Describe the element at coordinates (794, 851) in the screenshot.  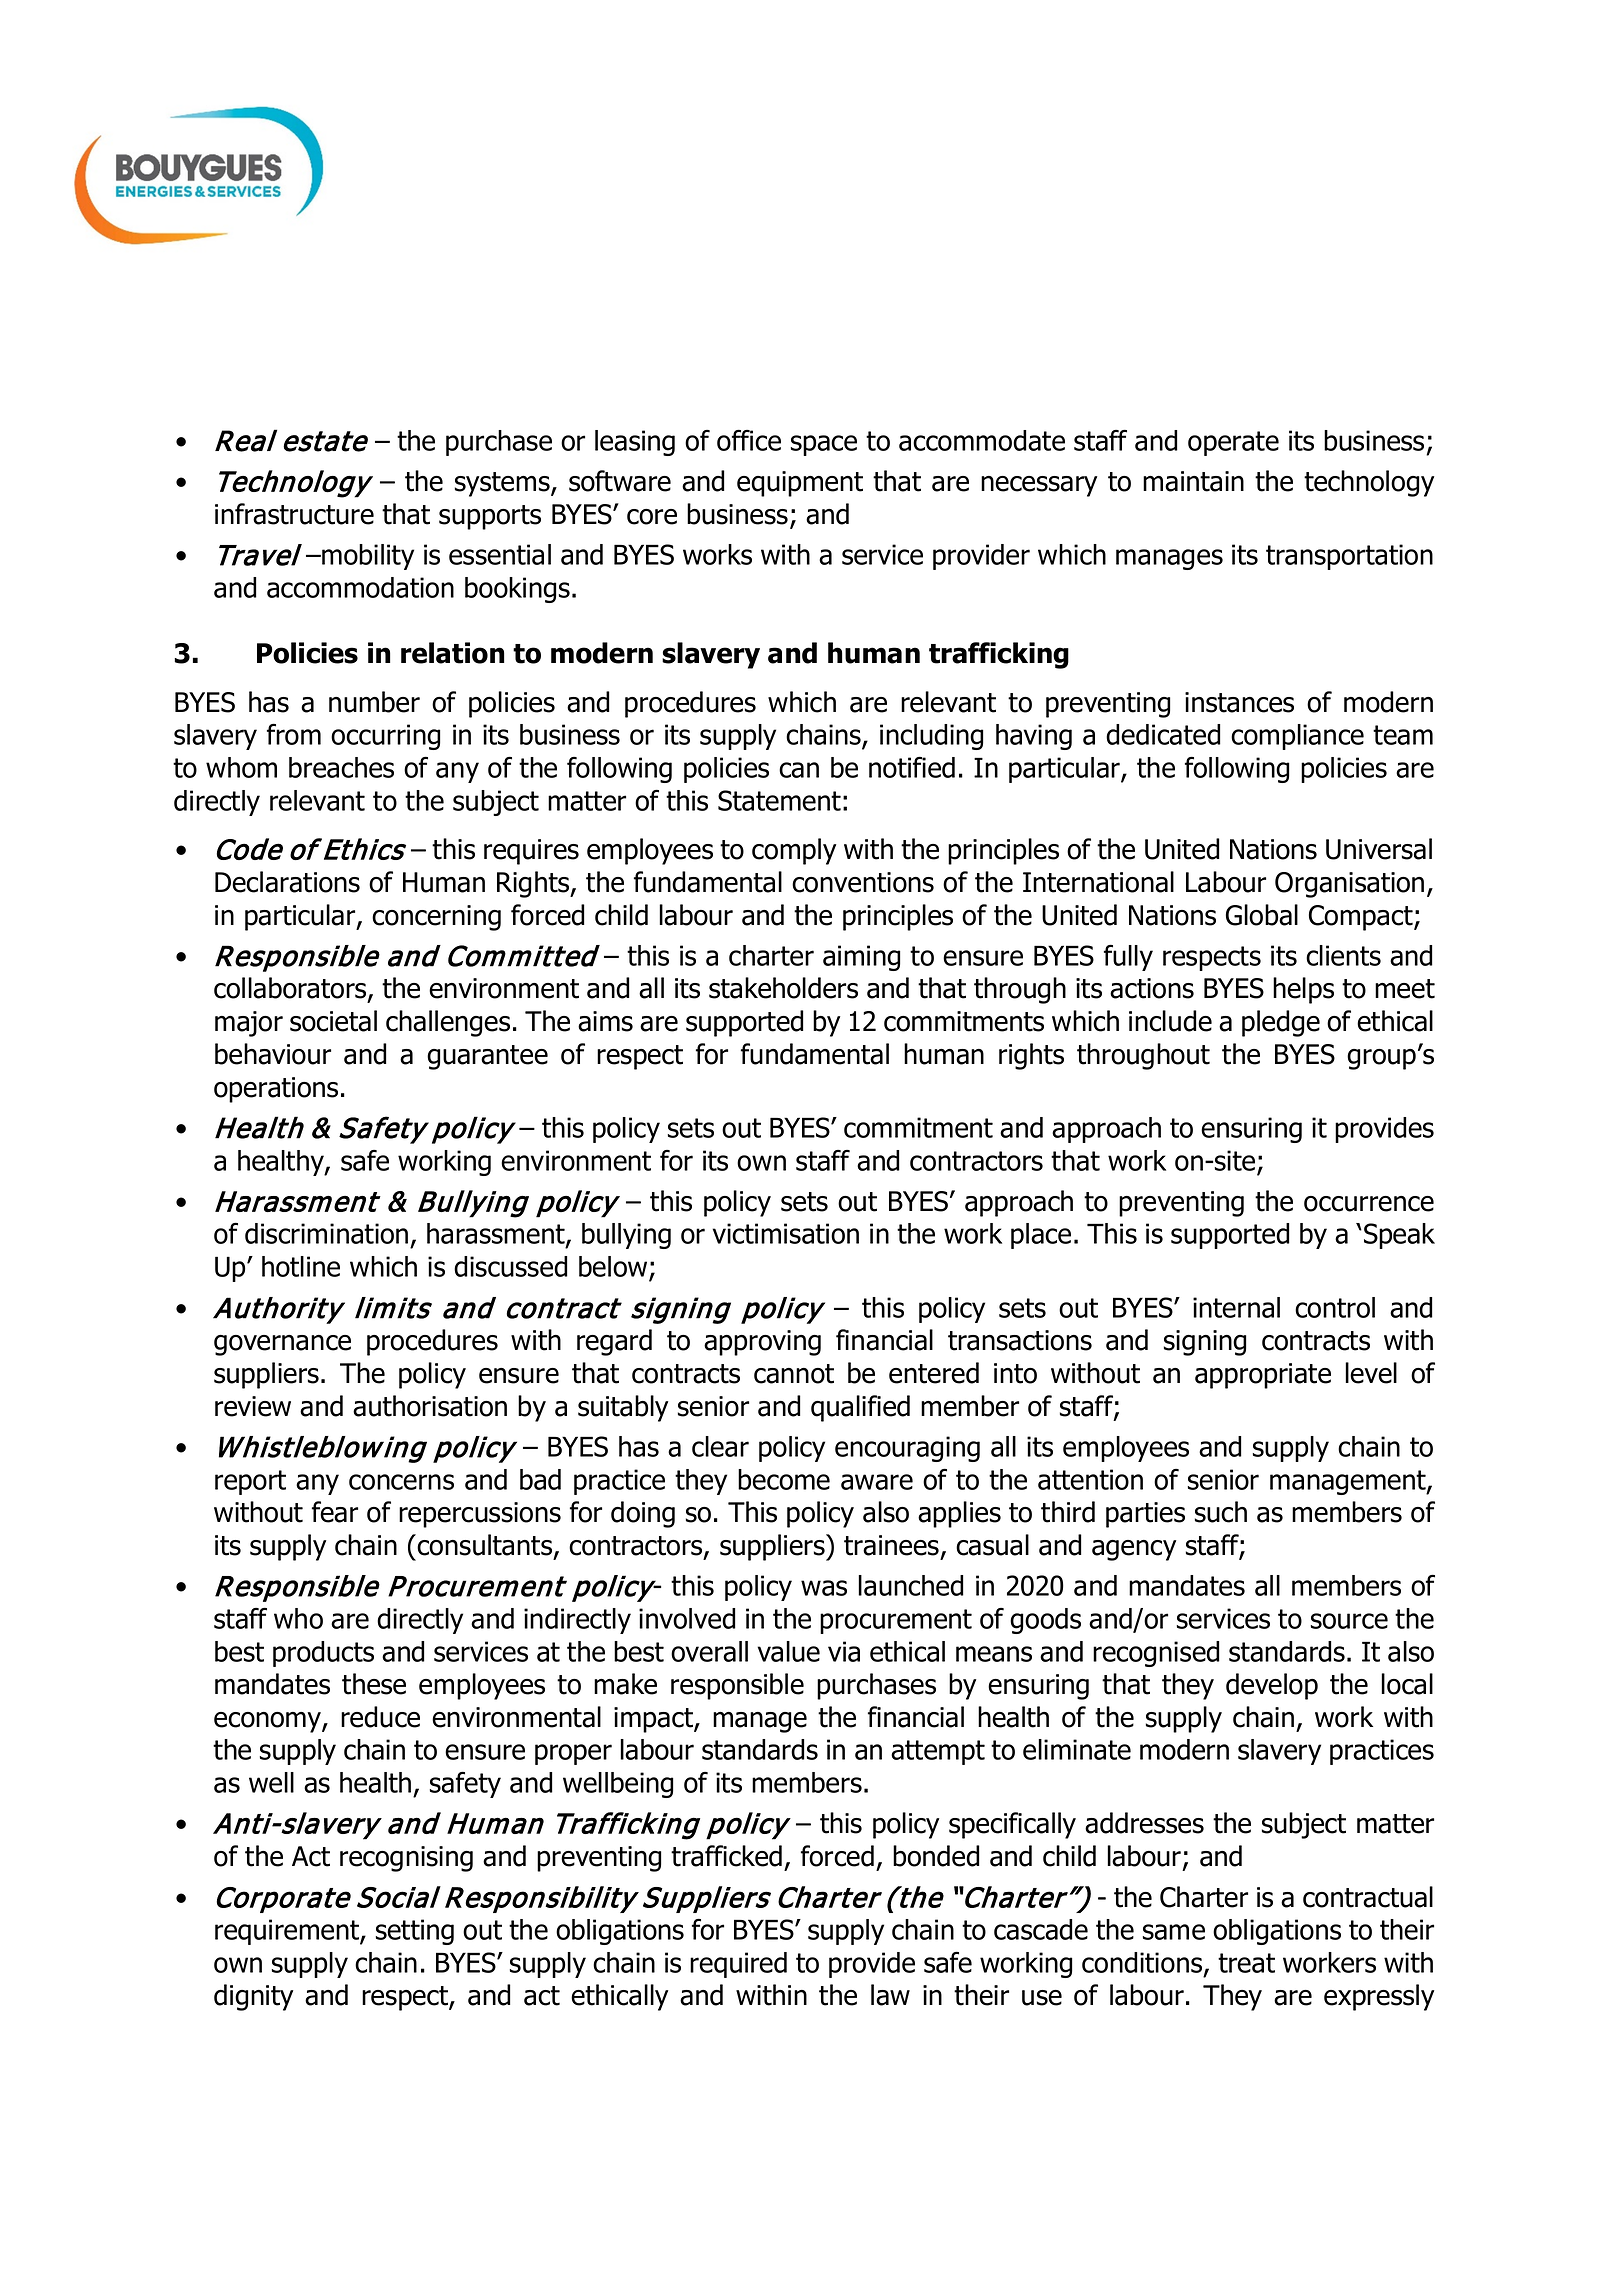
I see `comply` at that location.
